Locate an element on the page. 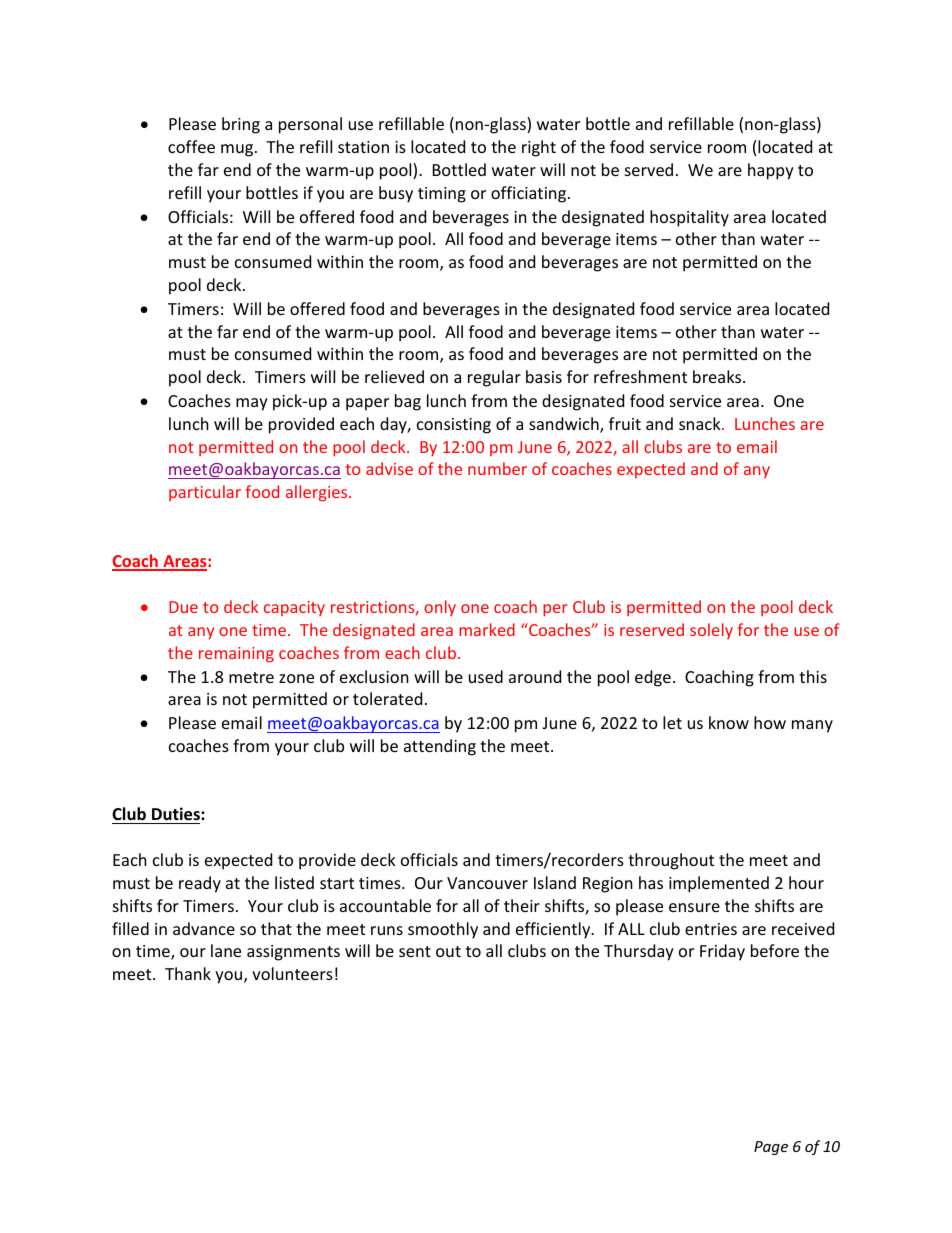 This document has height=1233, width=952. solely is located at coordinates (711, 631).
